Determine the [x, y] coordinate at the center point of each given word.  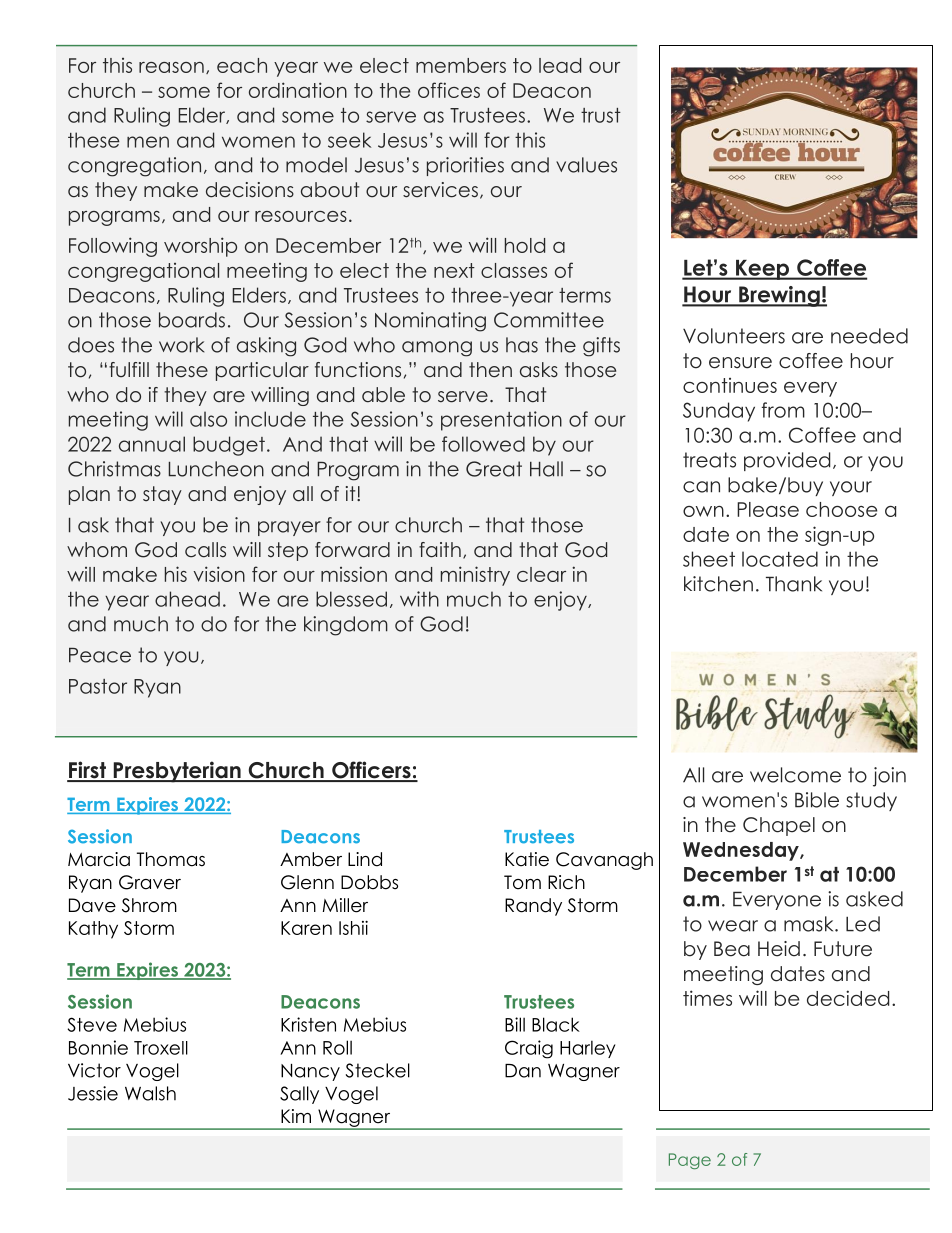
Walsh [150, 1093]
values [586, 165]
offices [449, 90]
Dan [523, 1071]
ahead [187, 599]
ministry [475, 576]
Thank [794, 584]
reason [171, 67]
